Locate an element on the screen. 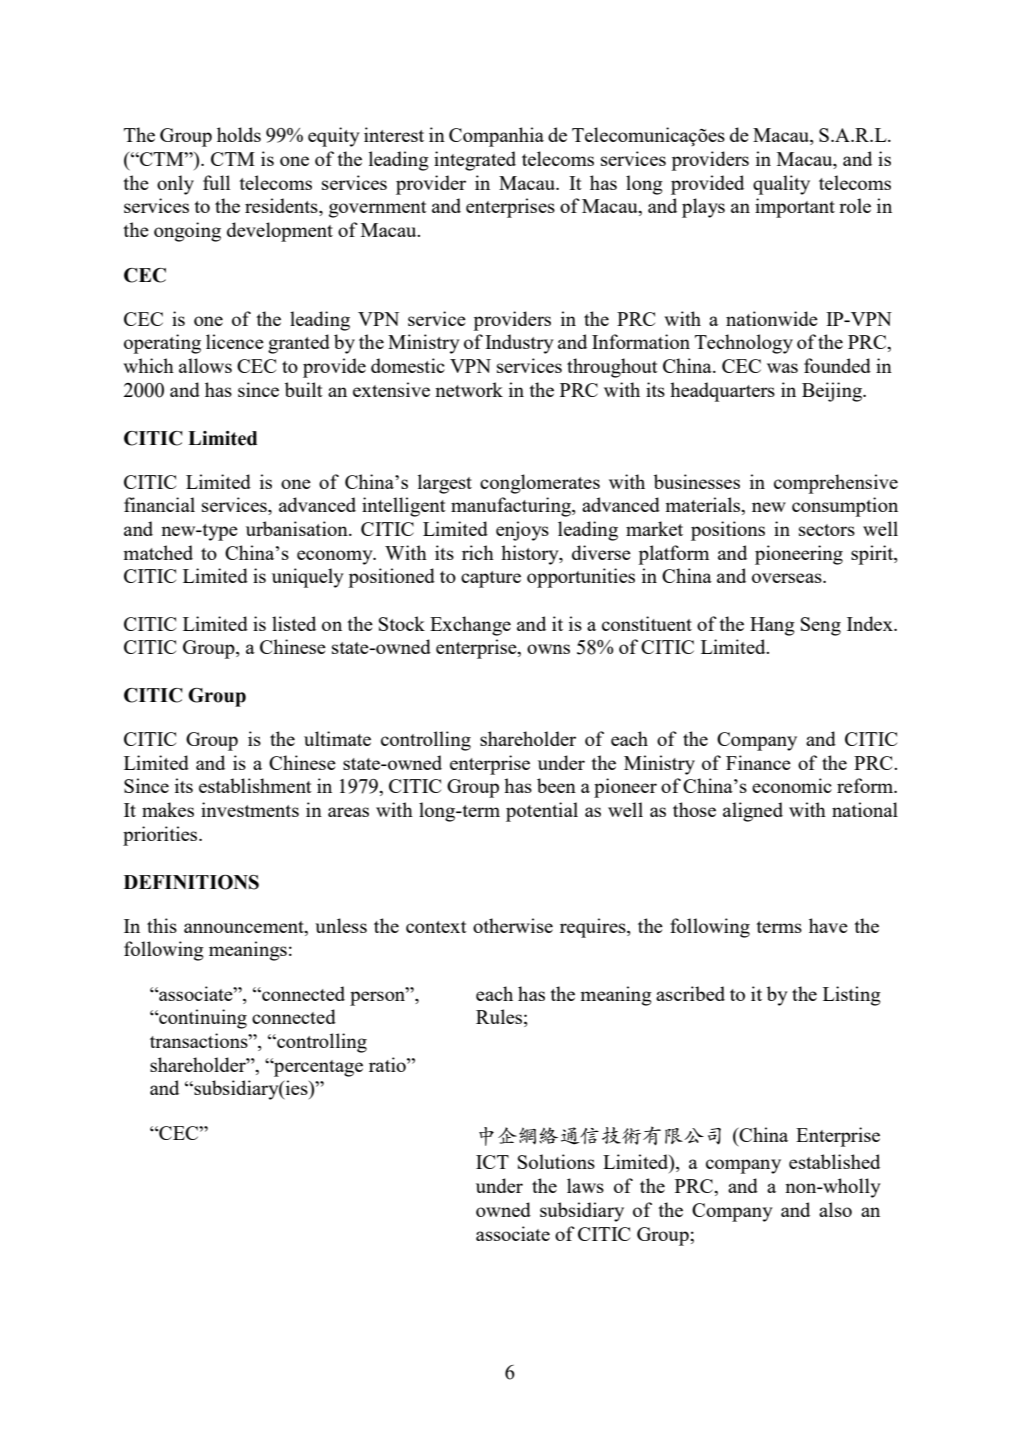 The width and height of the screenshot is (1022, 1446). Seng is located at coordinates (821, 626).
